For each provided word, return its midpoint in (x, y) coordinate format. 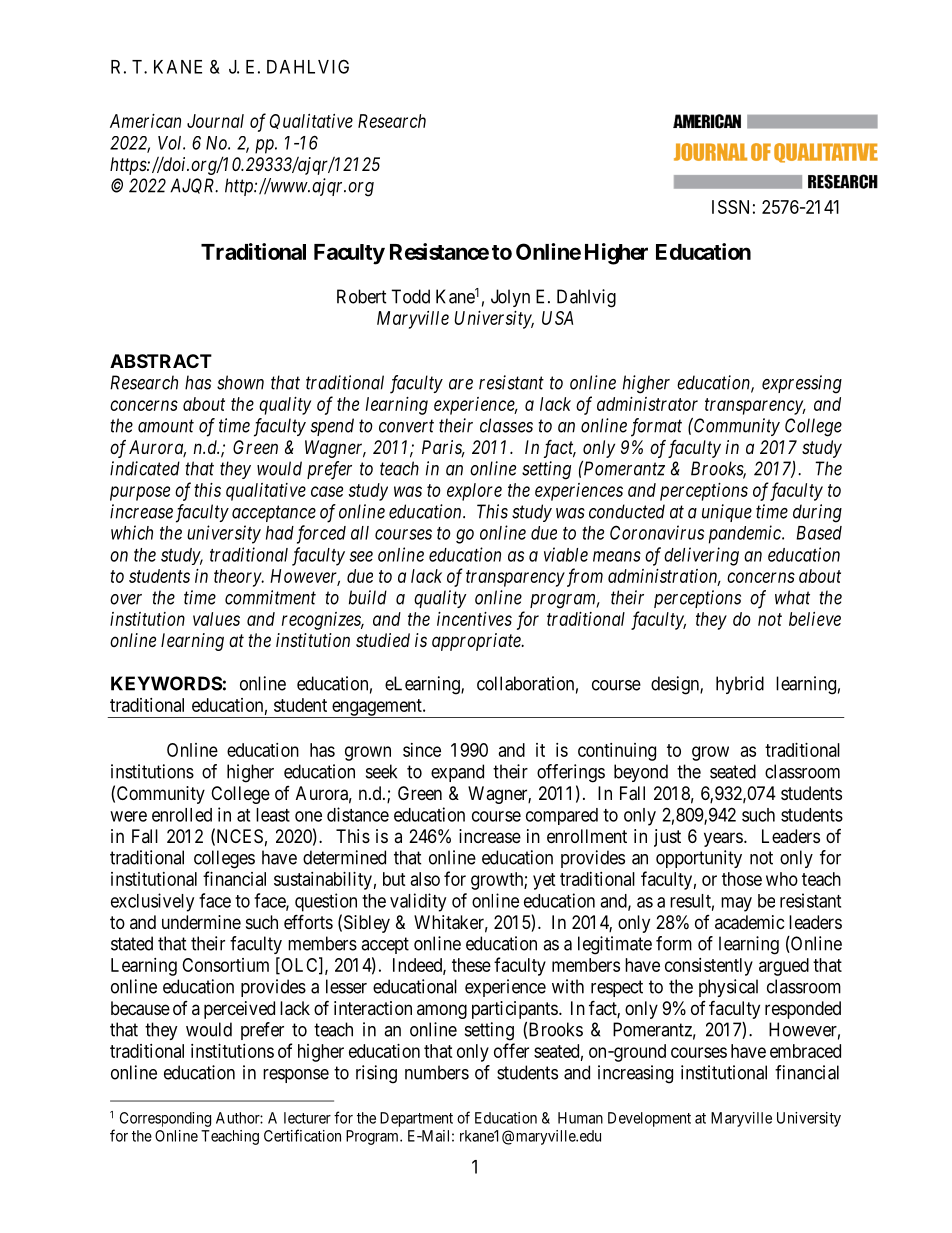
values (216, 619)
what (792, 597)
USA (557, 318)
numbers (437, 1072)
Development (649, 1119)
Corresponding (165, 1119)
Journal (215, 121)
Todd (410, 296)
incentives (474, 619)
